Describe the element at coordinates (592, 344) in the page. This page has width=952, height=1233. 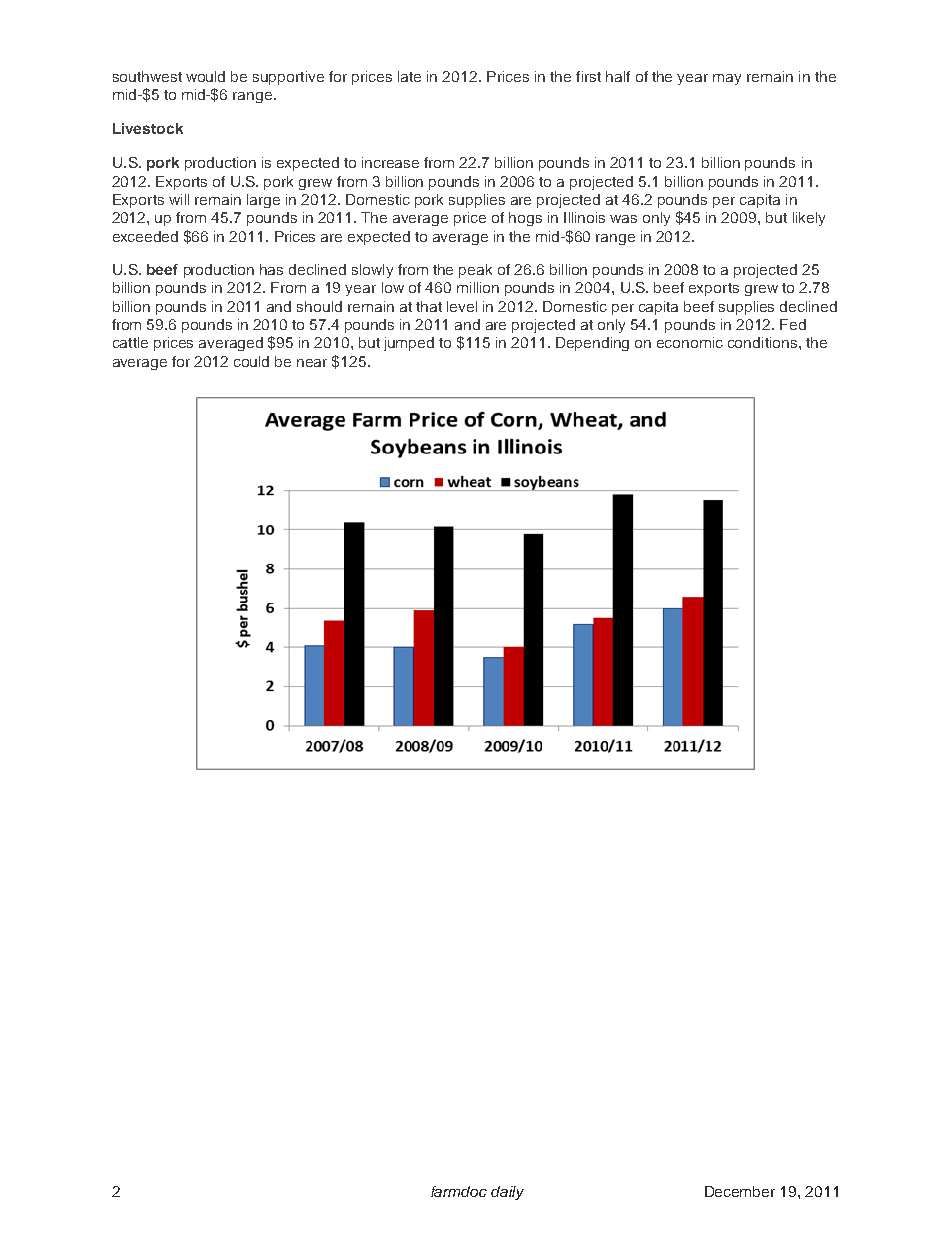
I see `Depending` at that location.
